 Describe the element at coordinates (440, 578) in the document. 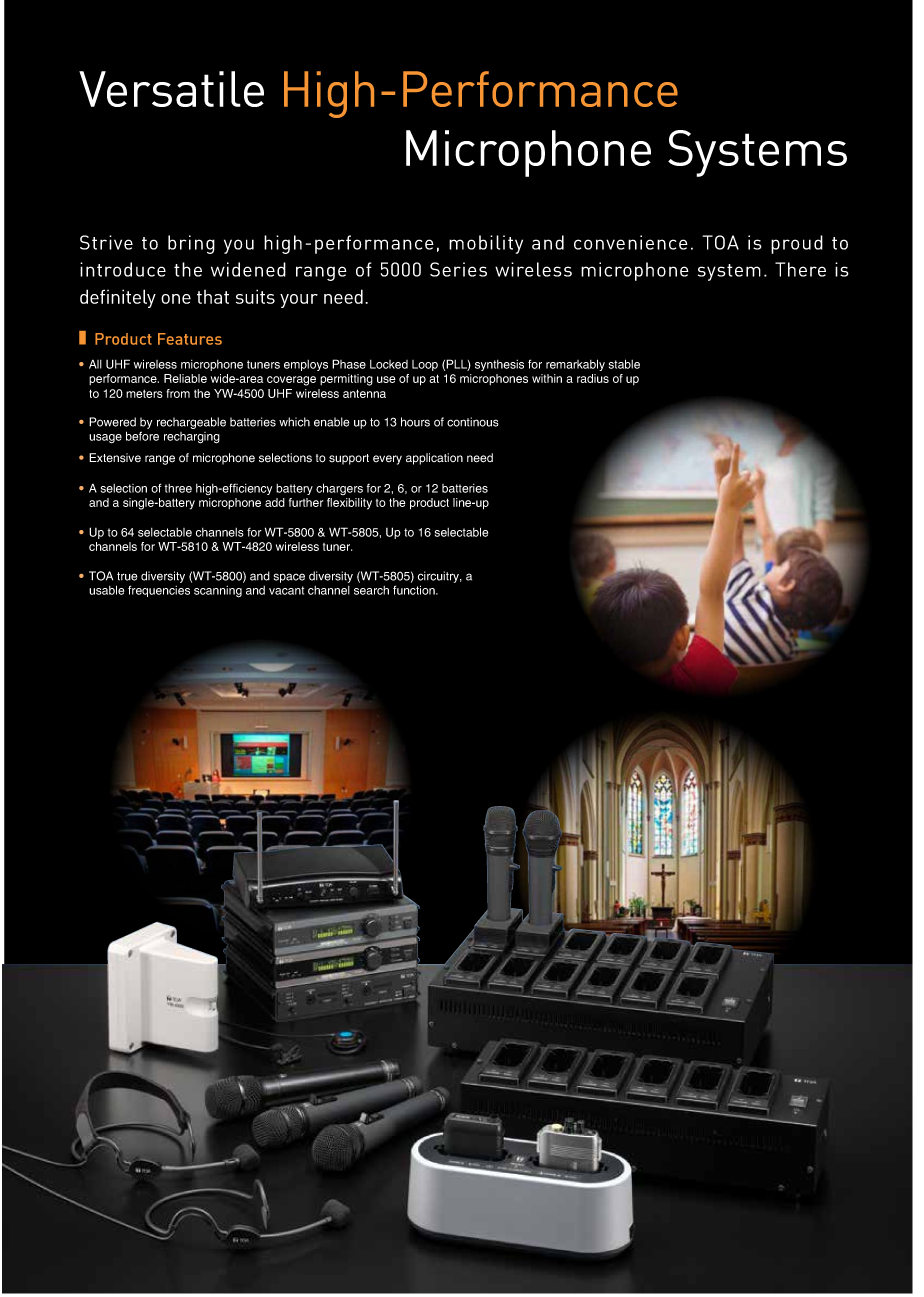

I see `circuitry` at that location.
